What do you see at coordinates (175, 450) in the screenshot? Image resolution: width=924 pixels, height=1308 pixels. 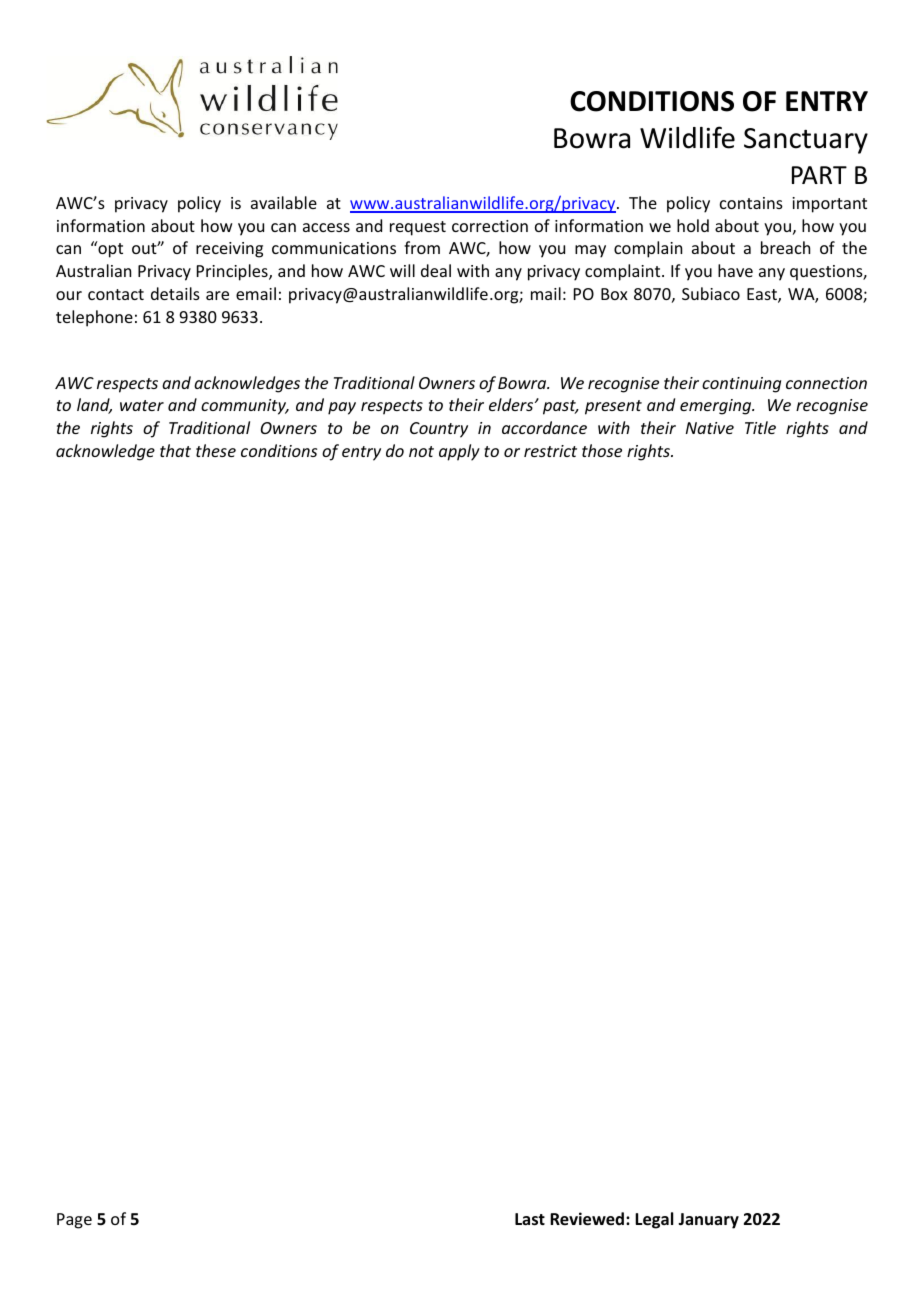 I see `that` at bounding box center [175, 450].
